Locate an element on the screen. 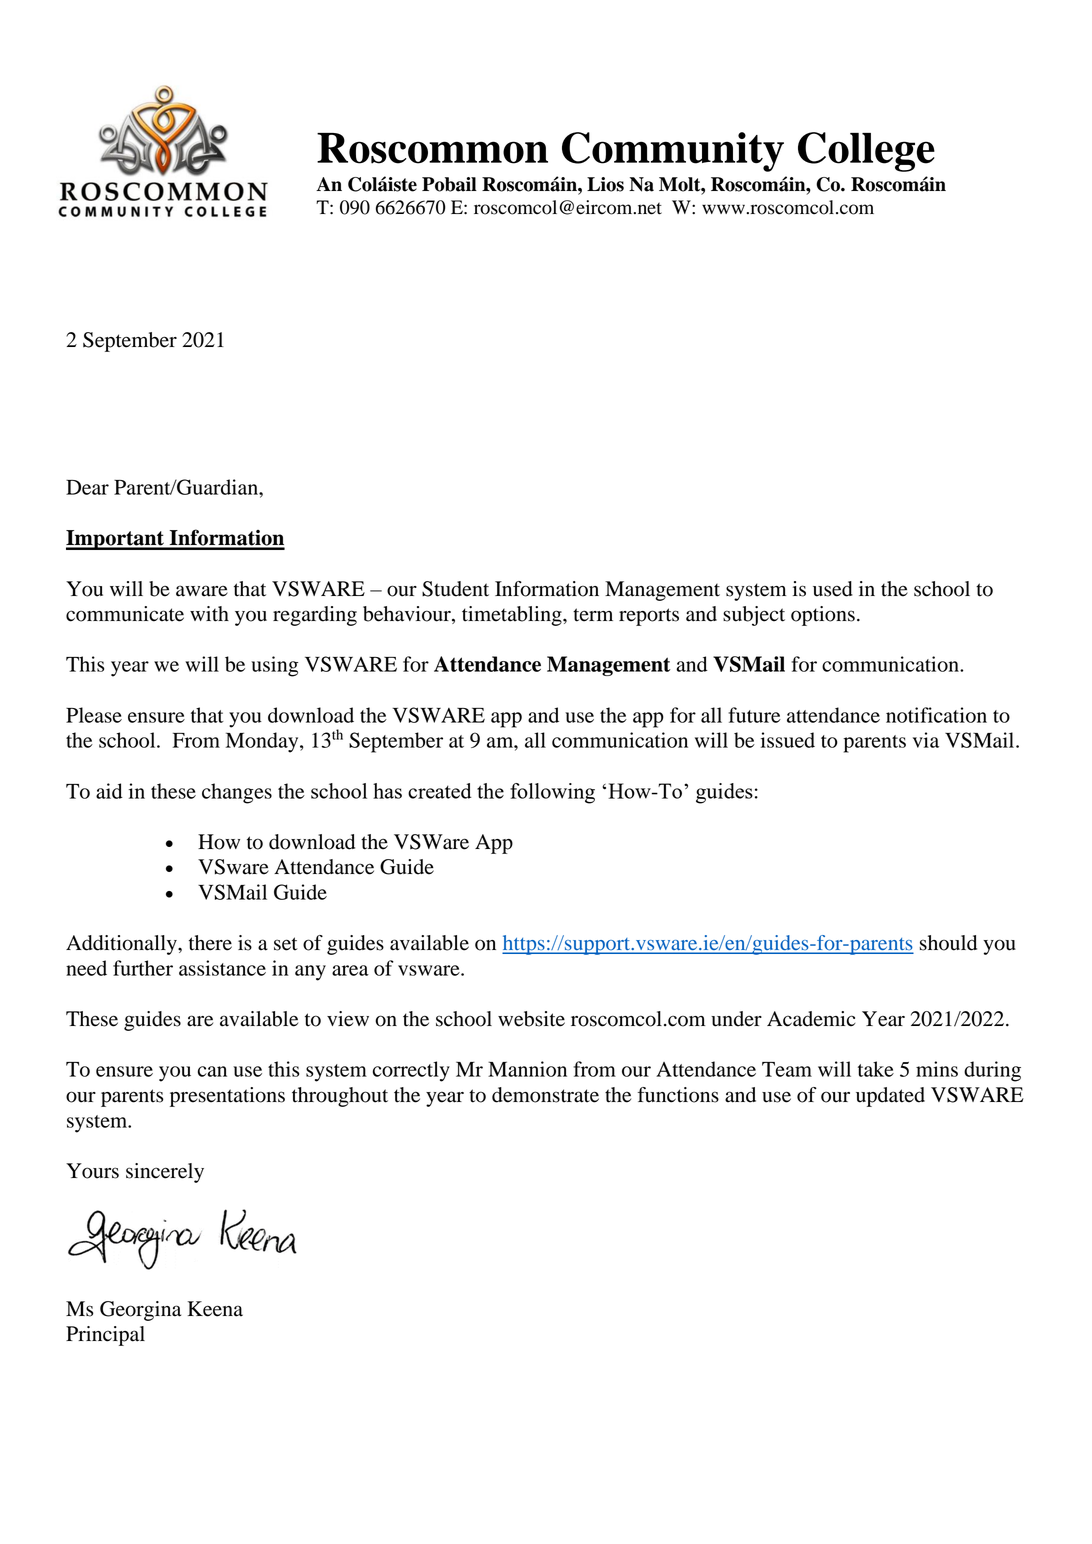  updated is located at coordinates (890, 1097).
